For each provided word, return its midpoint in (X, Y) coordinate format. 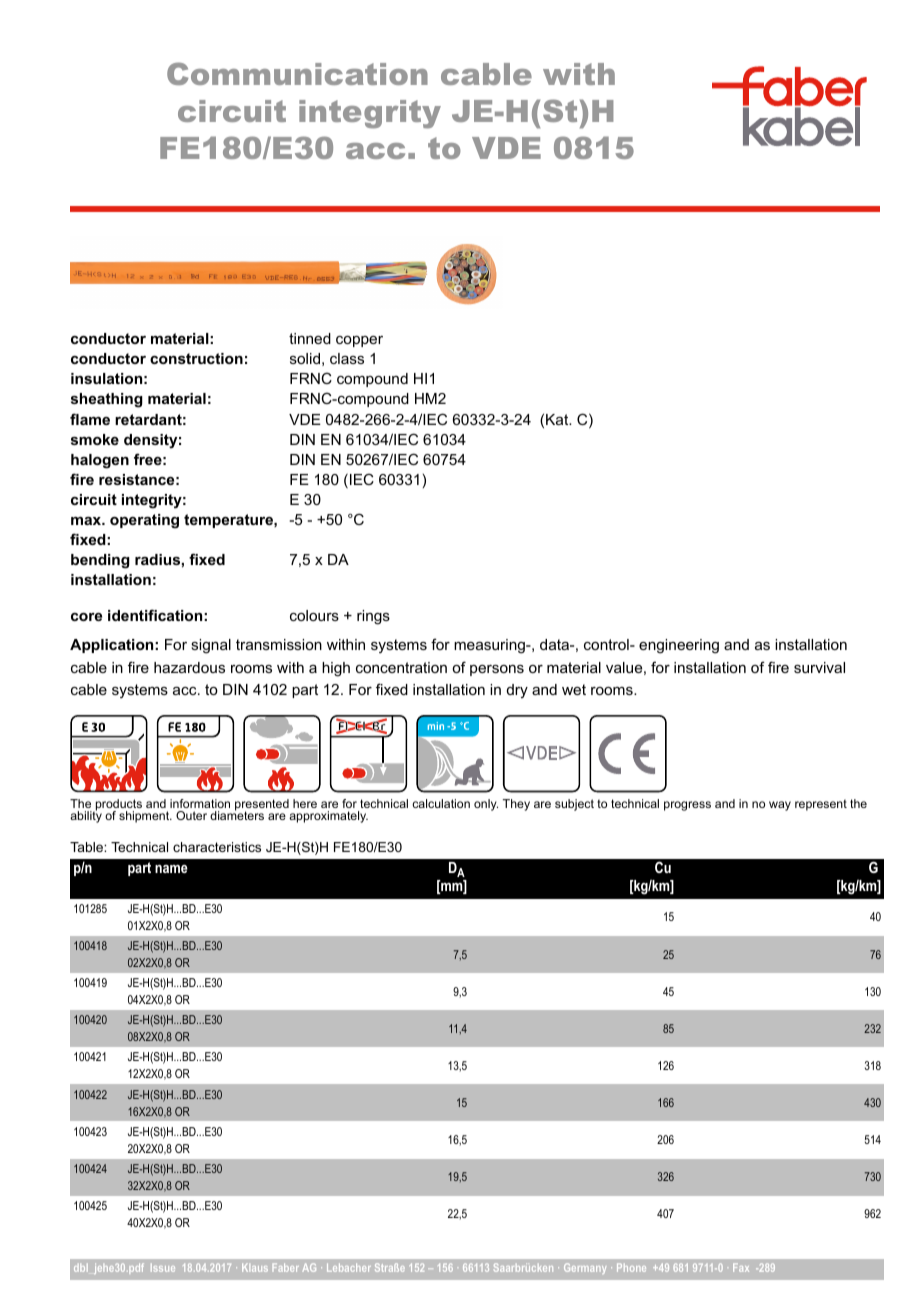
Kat (558, 419)
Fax (741, 1267)
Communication (297, 73)
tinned (310, 338)
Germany (585, 1268)
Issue (163, 1267)
